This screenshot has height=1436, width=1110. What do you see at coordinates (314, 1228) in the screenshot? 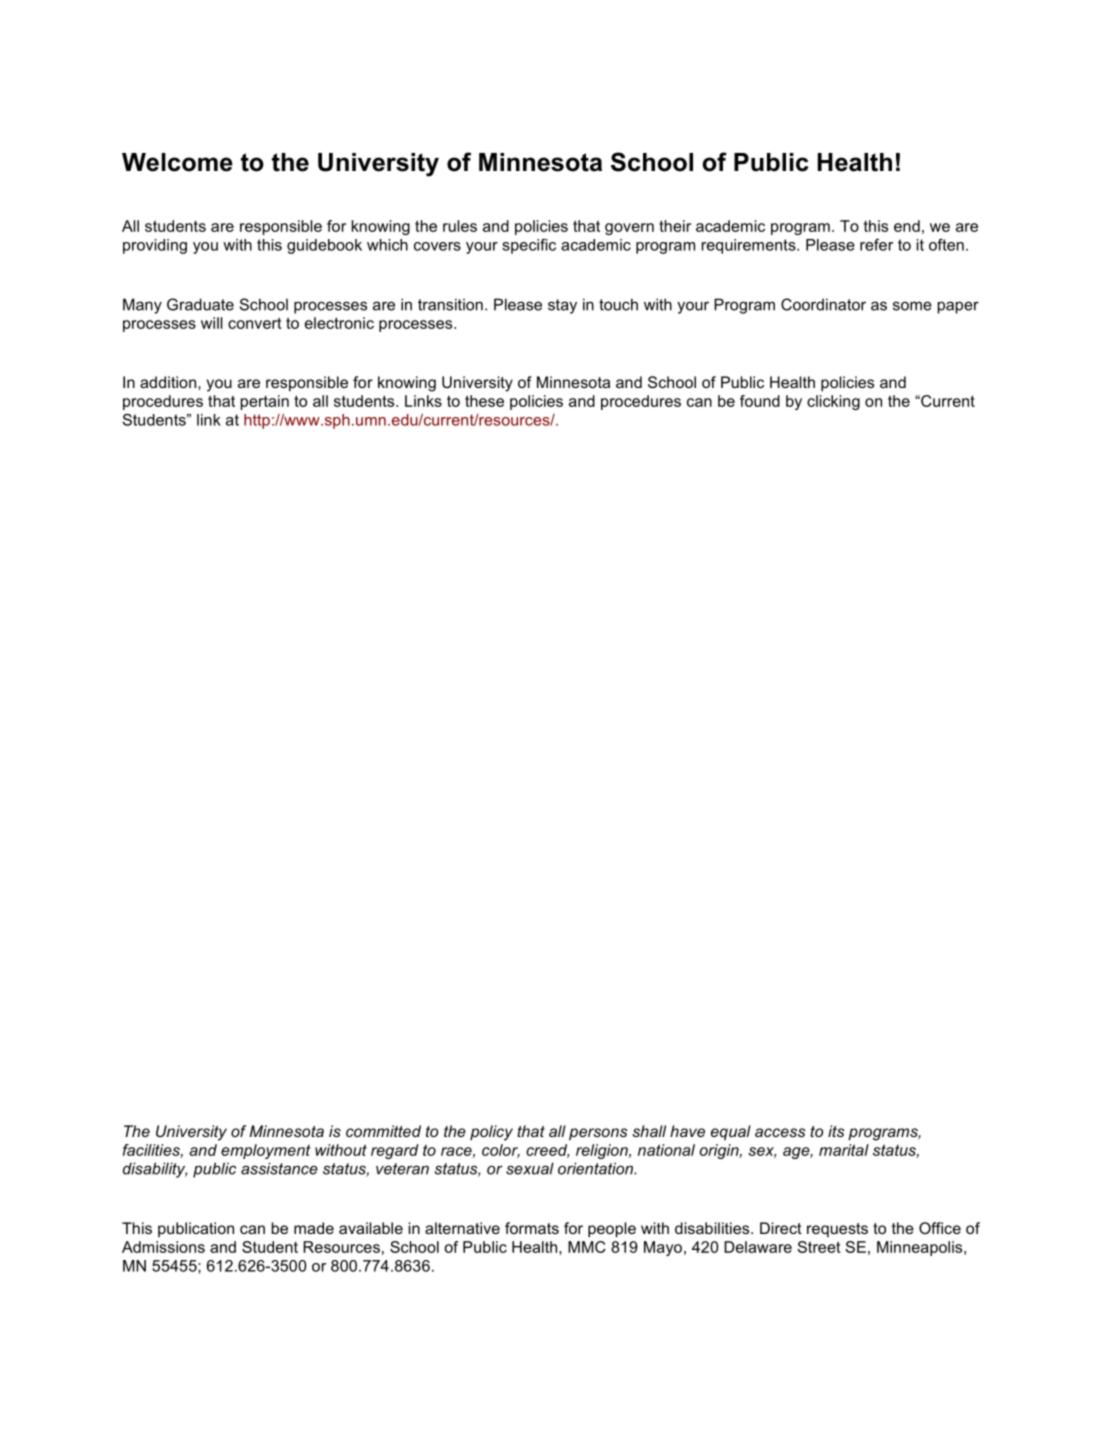
I see `made` at bounding box center [314, 1228].
